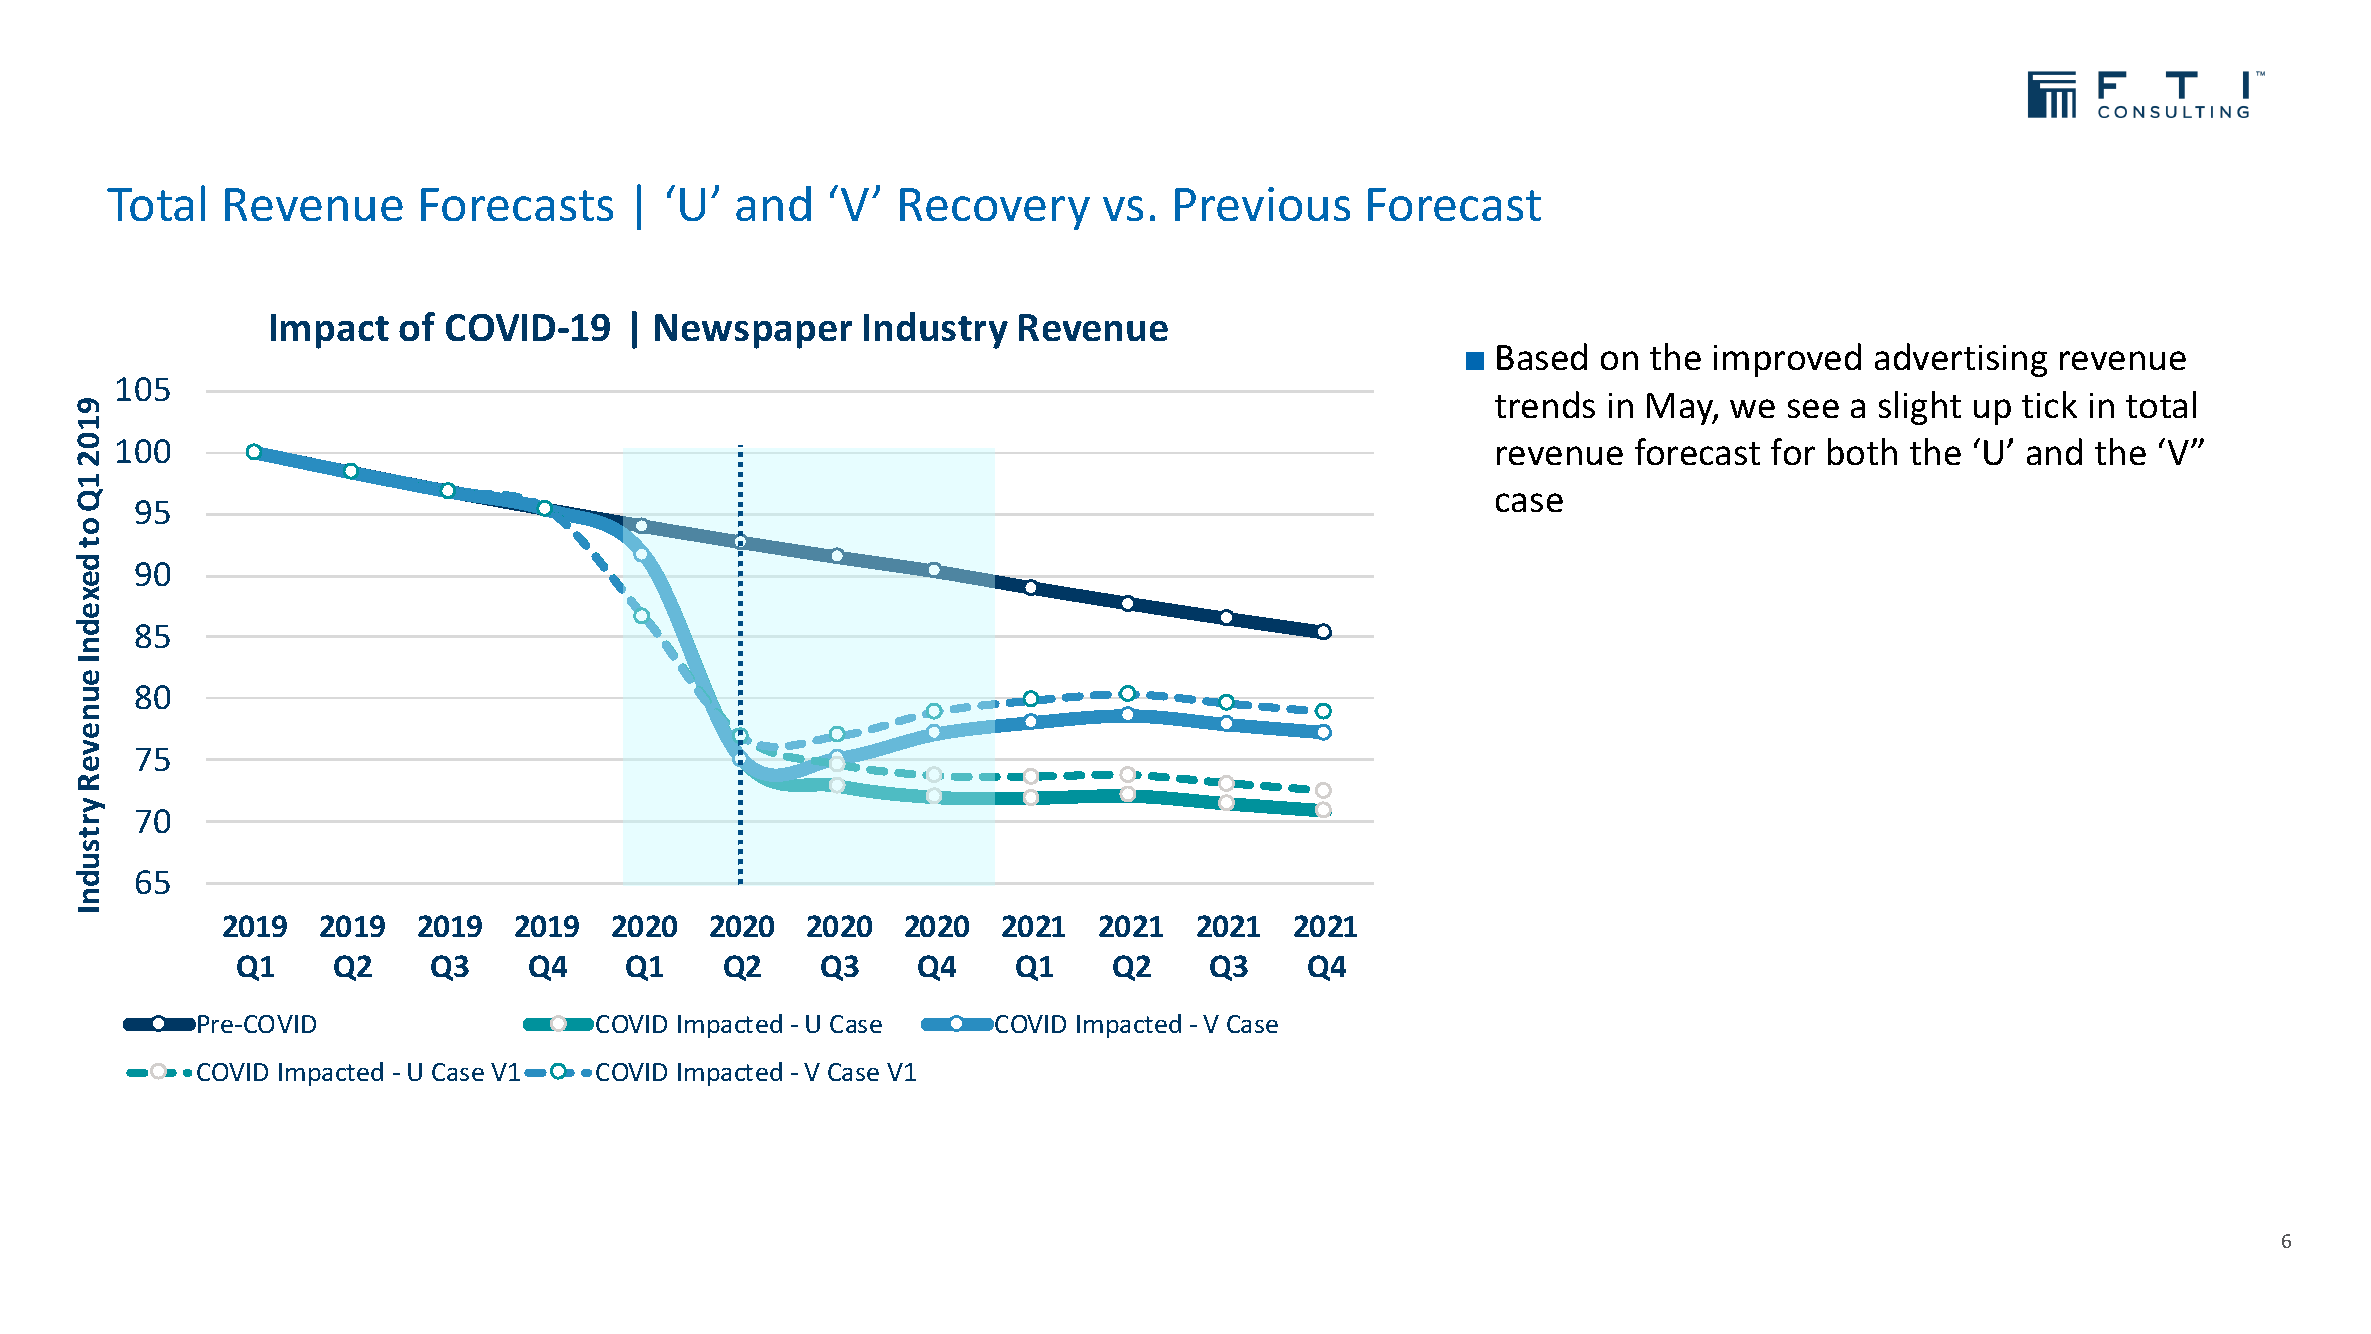  What do you see at coordinates (1787, 360) in the screenshot?
I see `improved` at bounding box center [1787, 360].
